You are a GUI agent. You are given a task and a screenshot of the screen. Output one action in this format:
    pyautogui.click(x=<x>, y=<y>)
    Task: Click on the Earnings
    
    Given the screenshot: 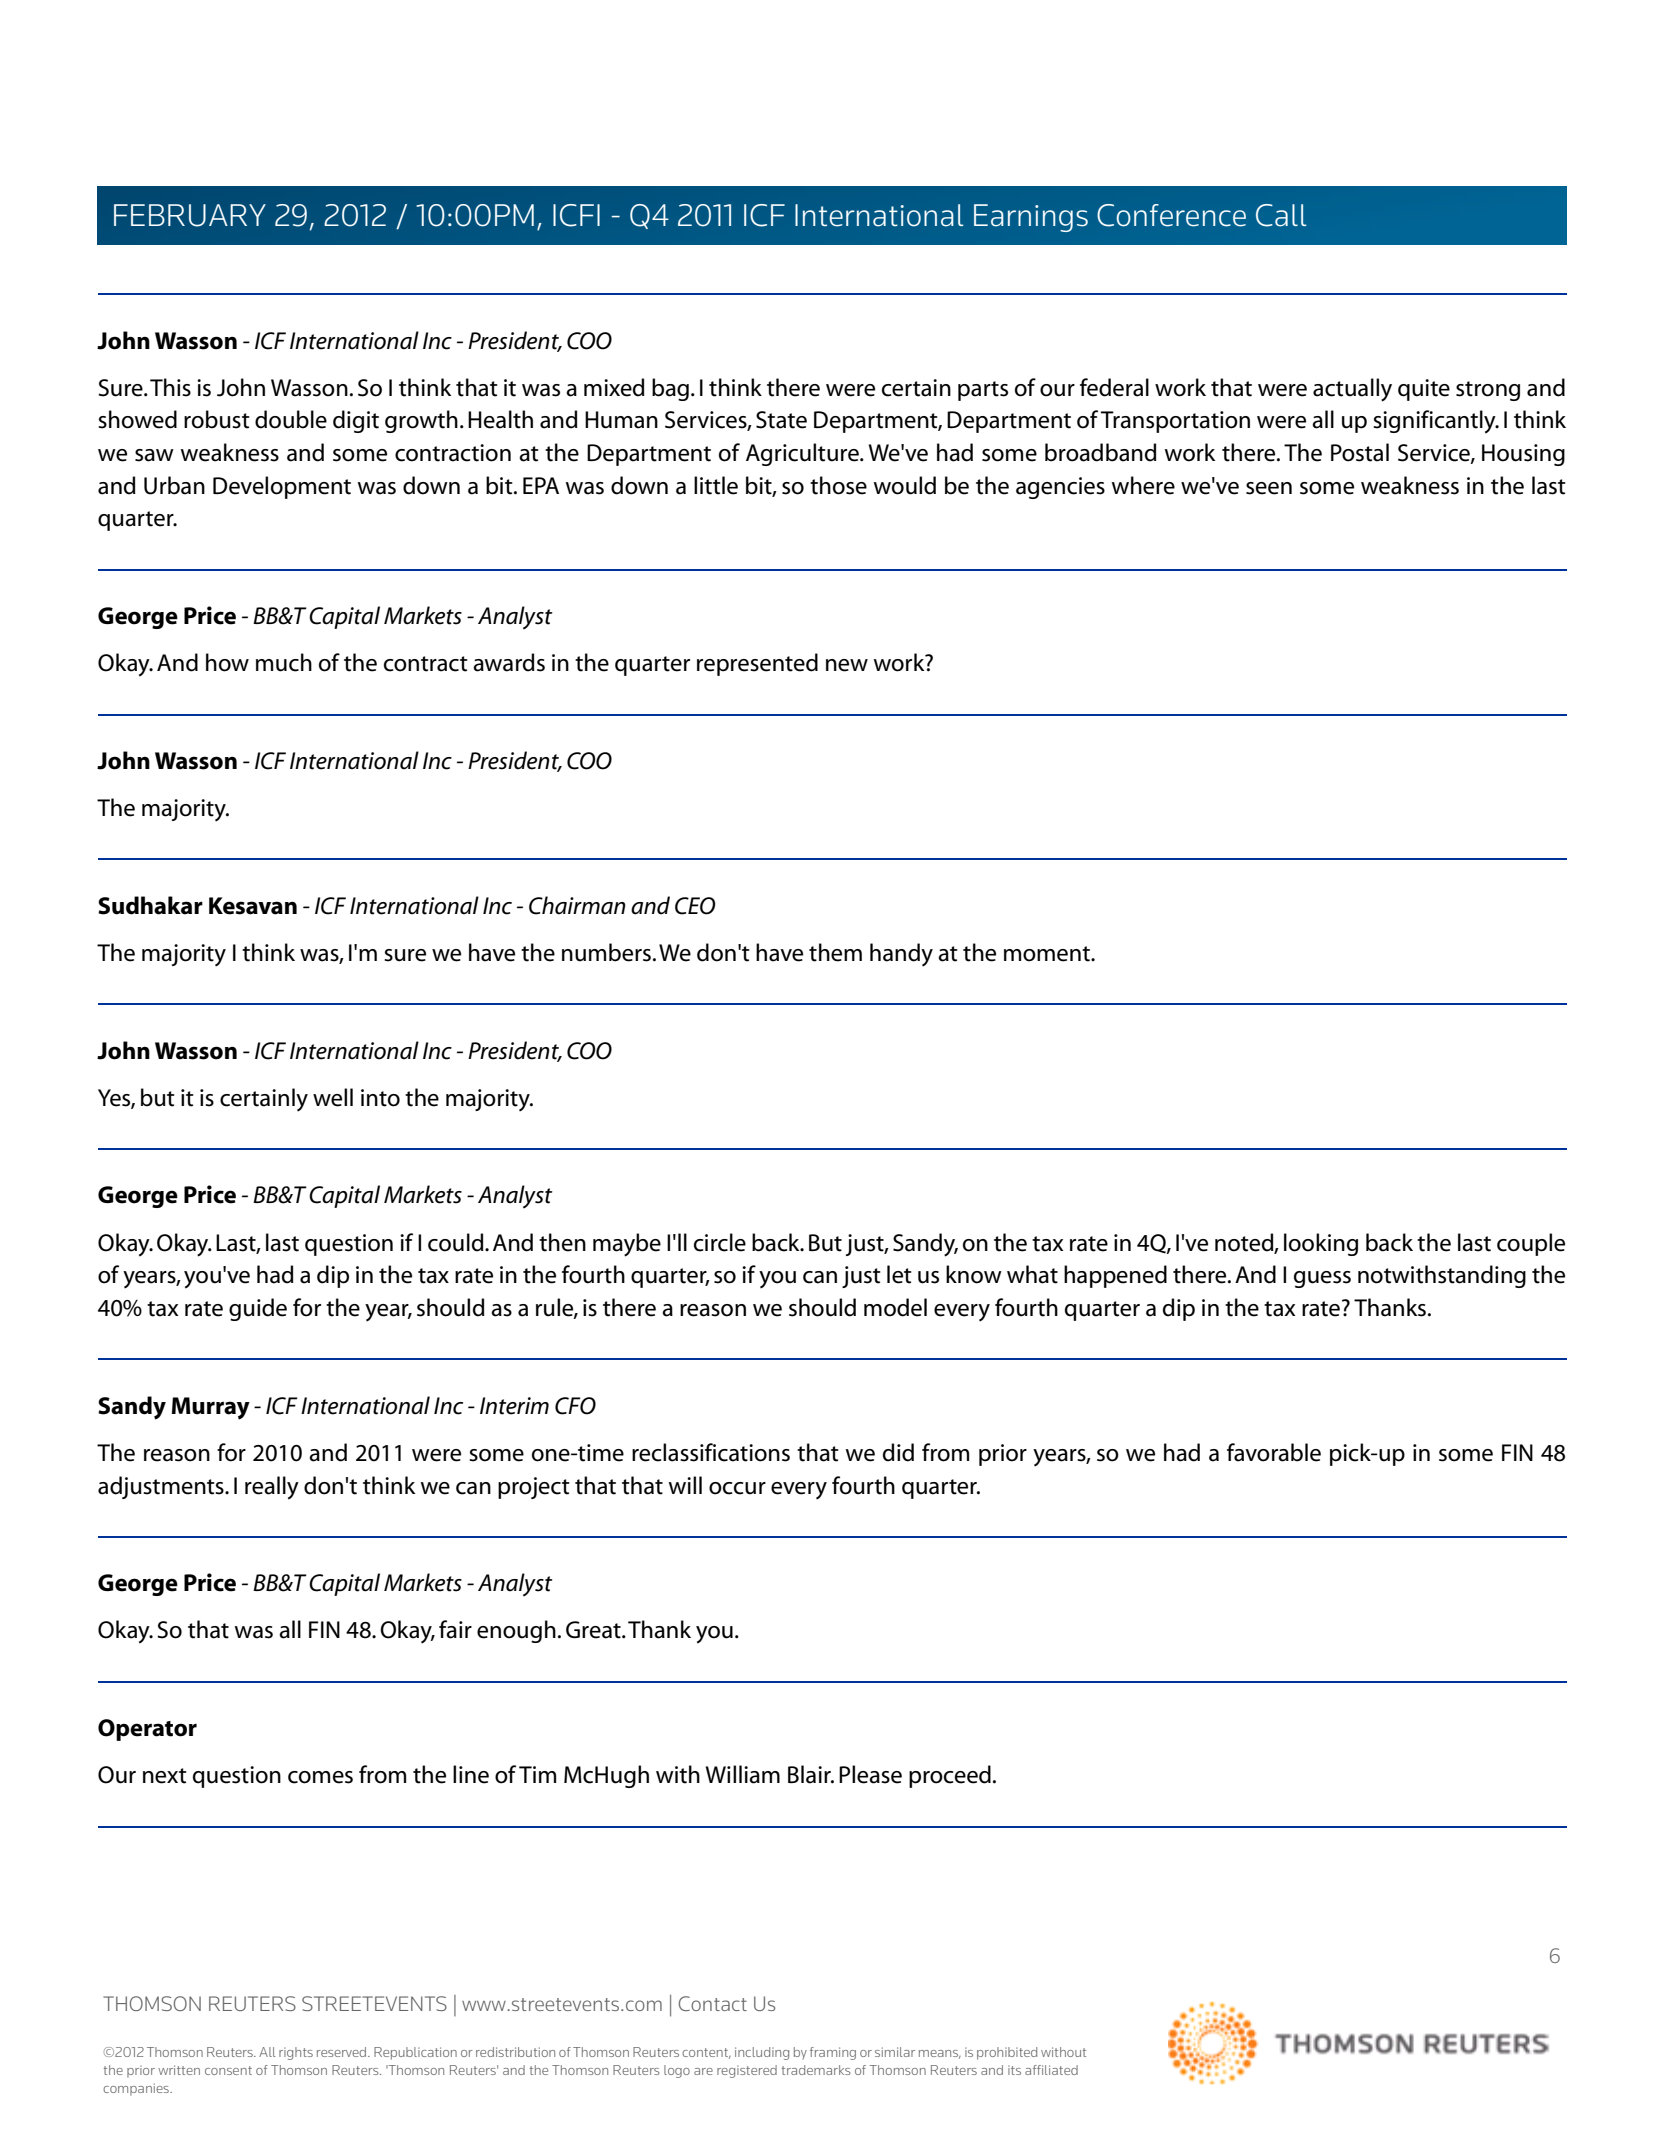 What is the action you would take?
    pyautogui.click(x=1031, y=218)
